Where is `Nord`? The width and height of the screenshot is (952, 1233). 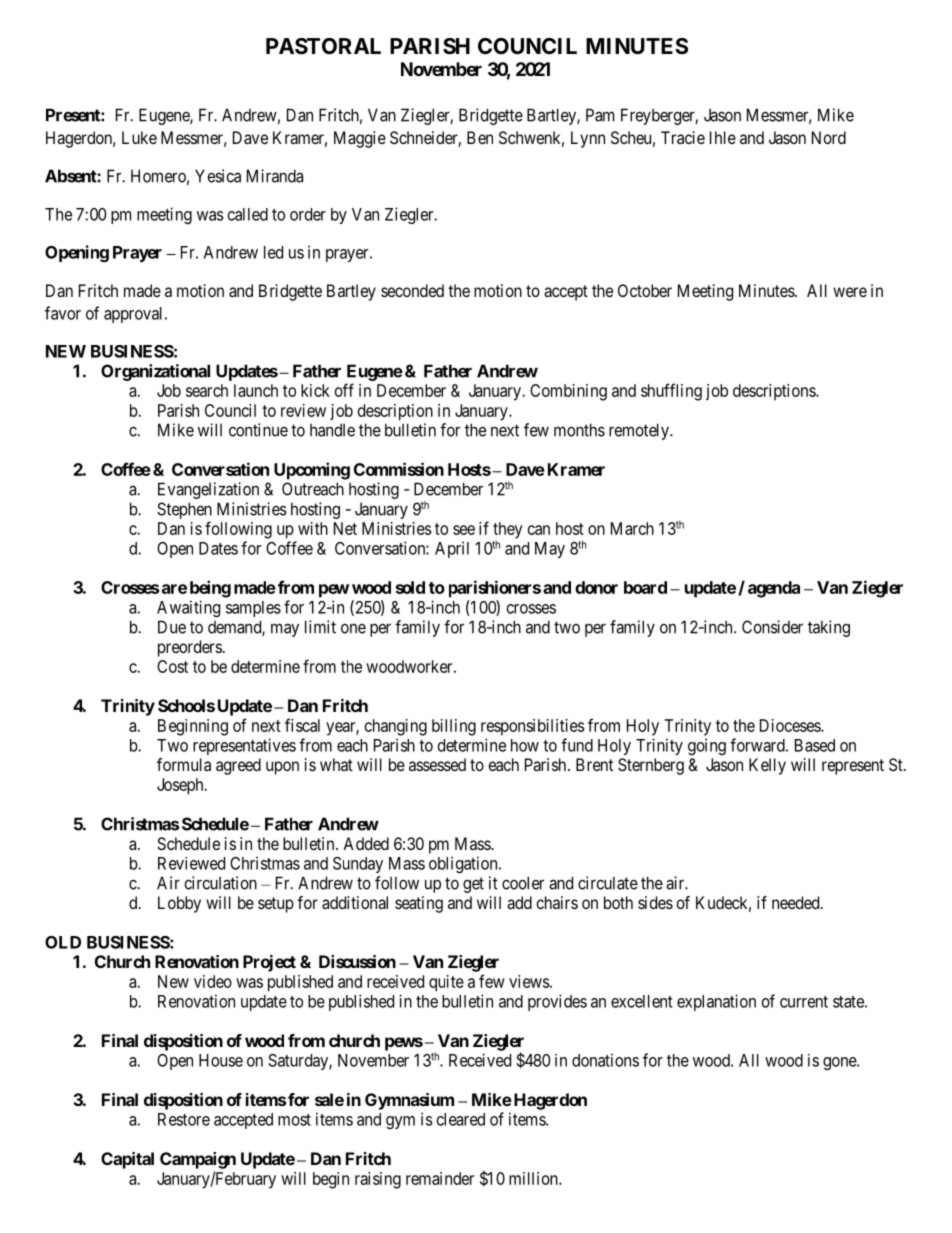 Nord is located at coordinates (829, 137).
